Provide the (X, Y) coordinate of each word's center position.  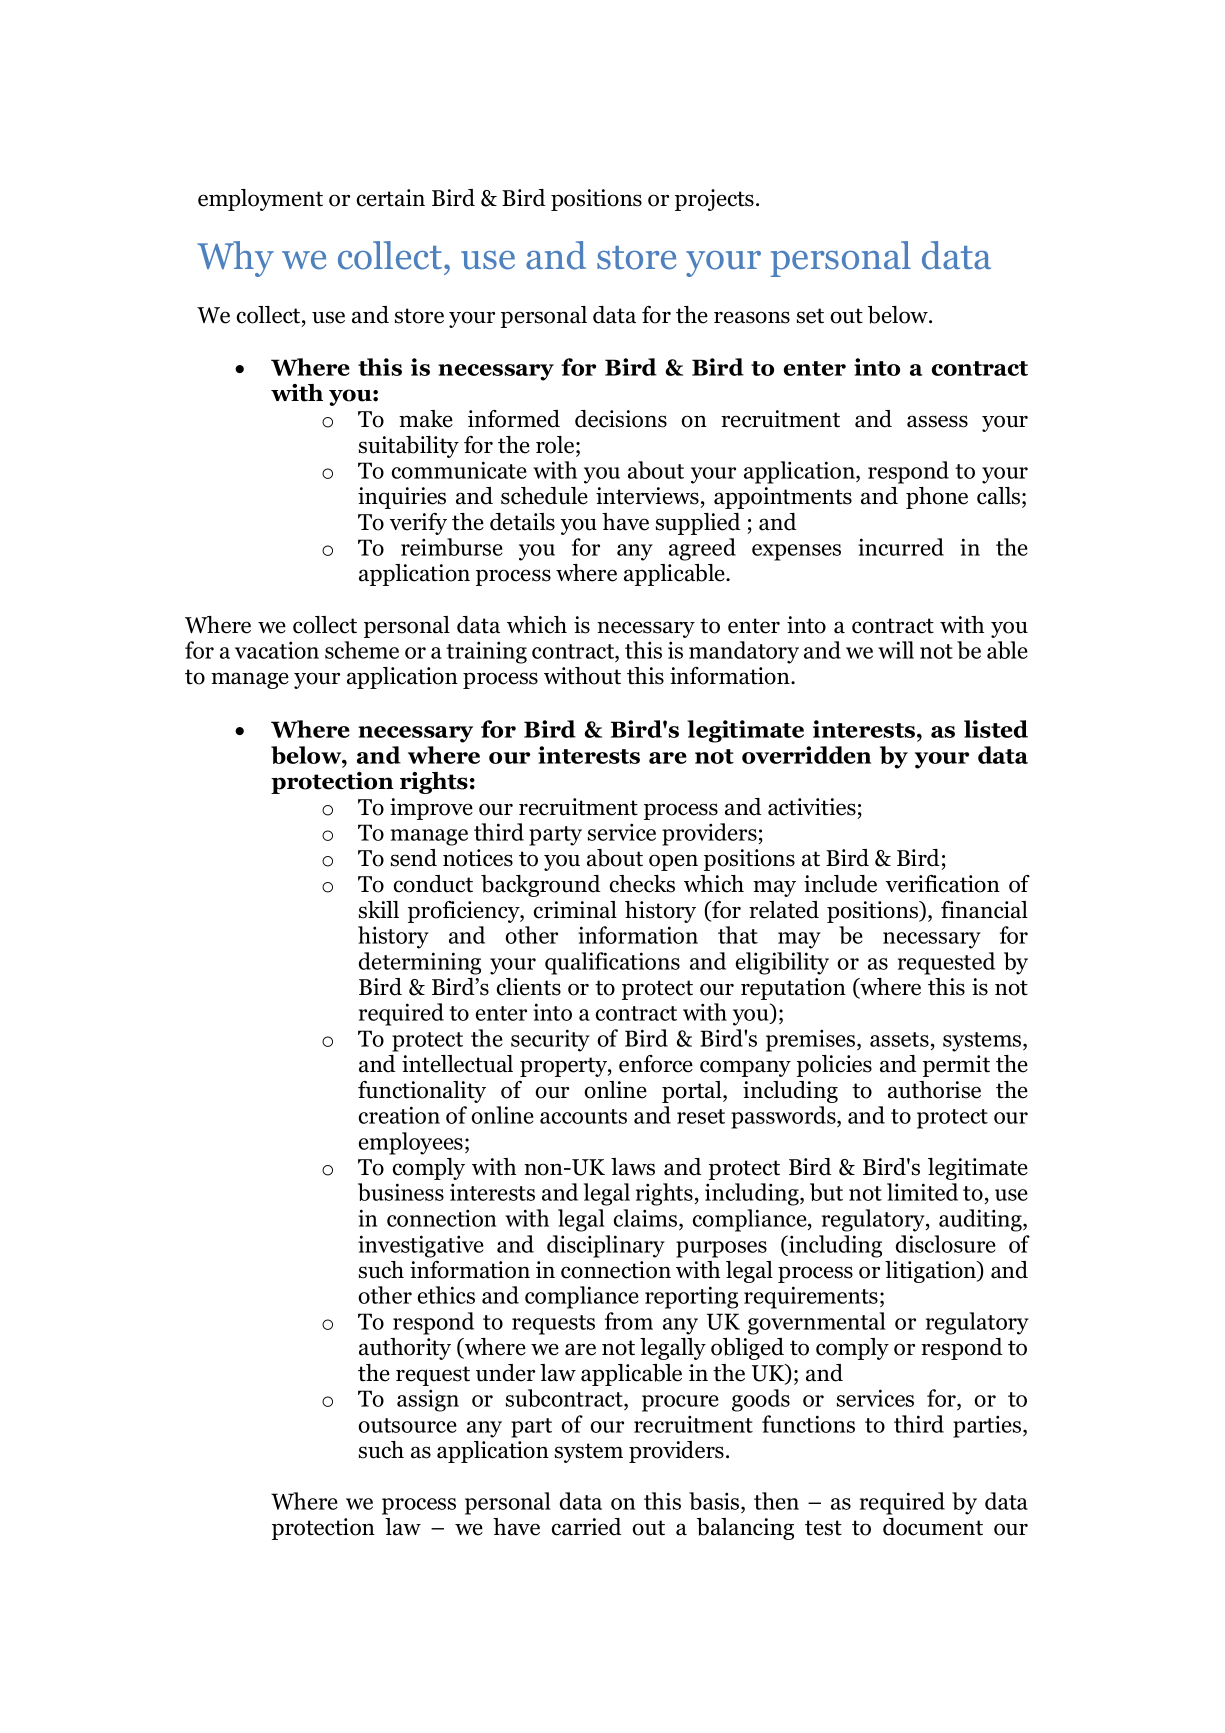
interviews (647, 496)
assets (899, 1039)
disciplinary (606, 1246)
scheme (362, 650)
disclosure (946, 1244)
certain (391, 198)
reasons (752, 317)
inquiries (402, 498)
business (401, 1192)
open (673, 862)
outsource (407, 1425)
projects (714, 200)
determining (420, 963)
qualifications (612, 963)
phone (937, 498)
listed (996, 729)
